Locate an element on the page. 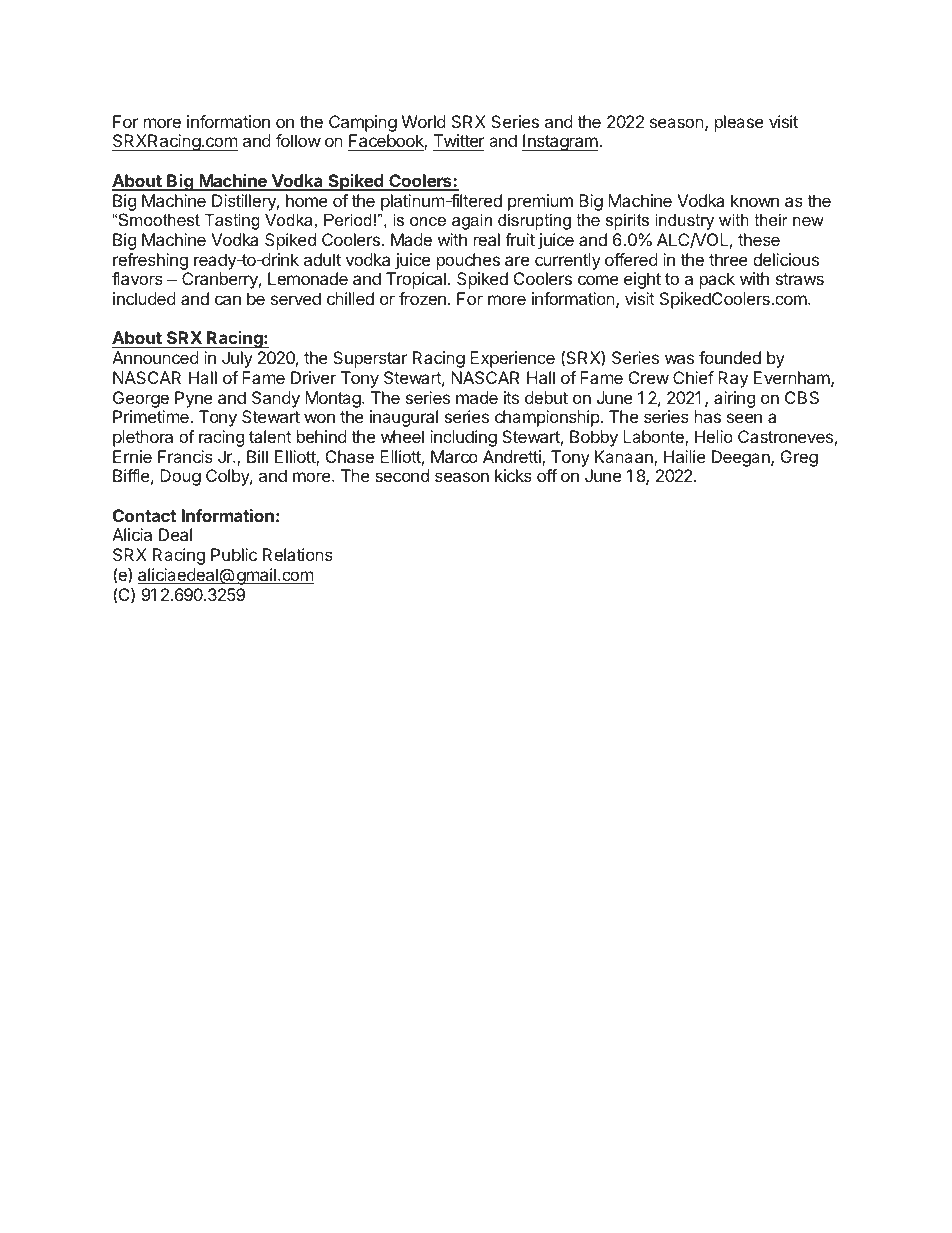 This document has height=1233, width=952. Greg is located at coordinates (799, 458).
